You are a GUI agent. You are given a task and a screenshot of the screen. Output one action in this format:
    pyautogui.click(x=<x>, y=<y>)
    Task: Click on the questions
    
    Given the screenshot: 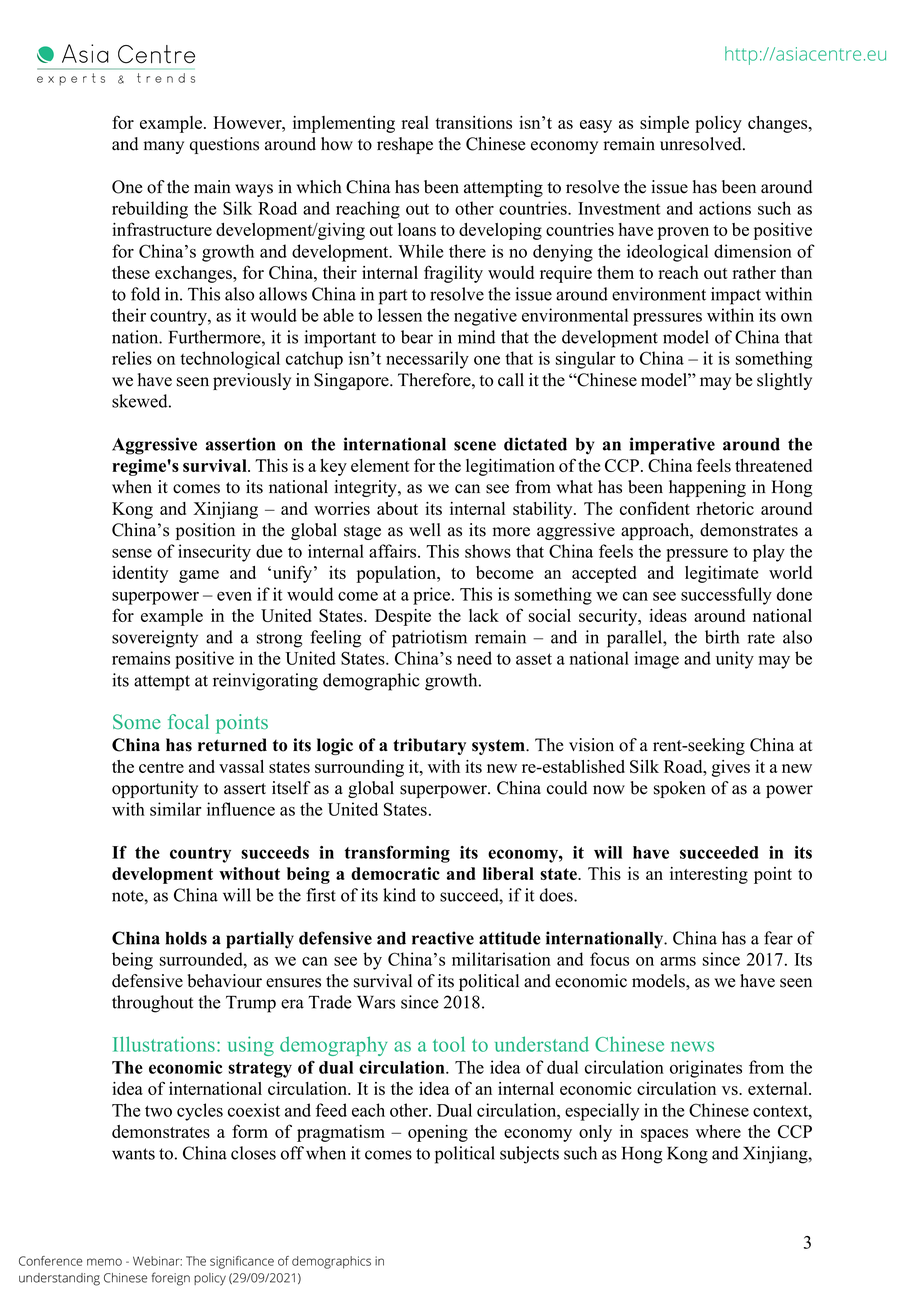 What is the action you would take?
    pyautogui.click(x=224, y=145)
